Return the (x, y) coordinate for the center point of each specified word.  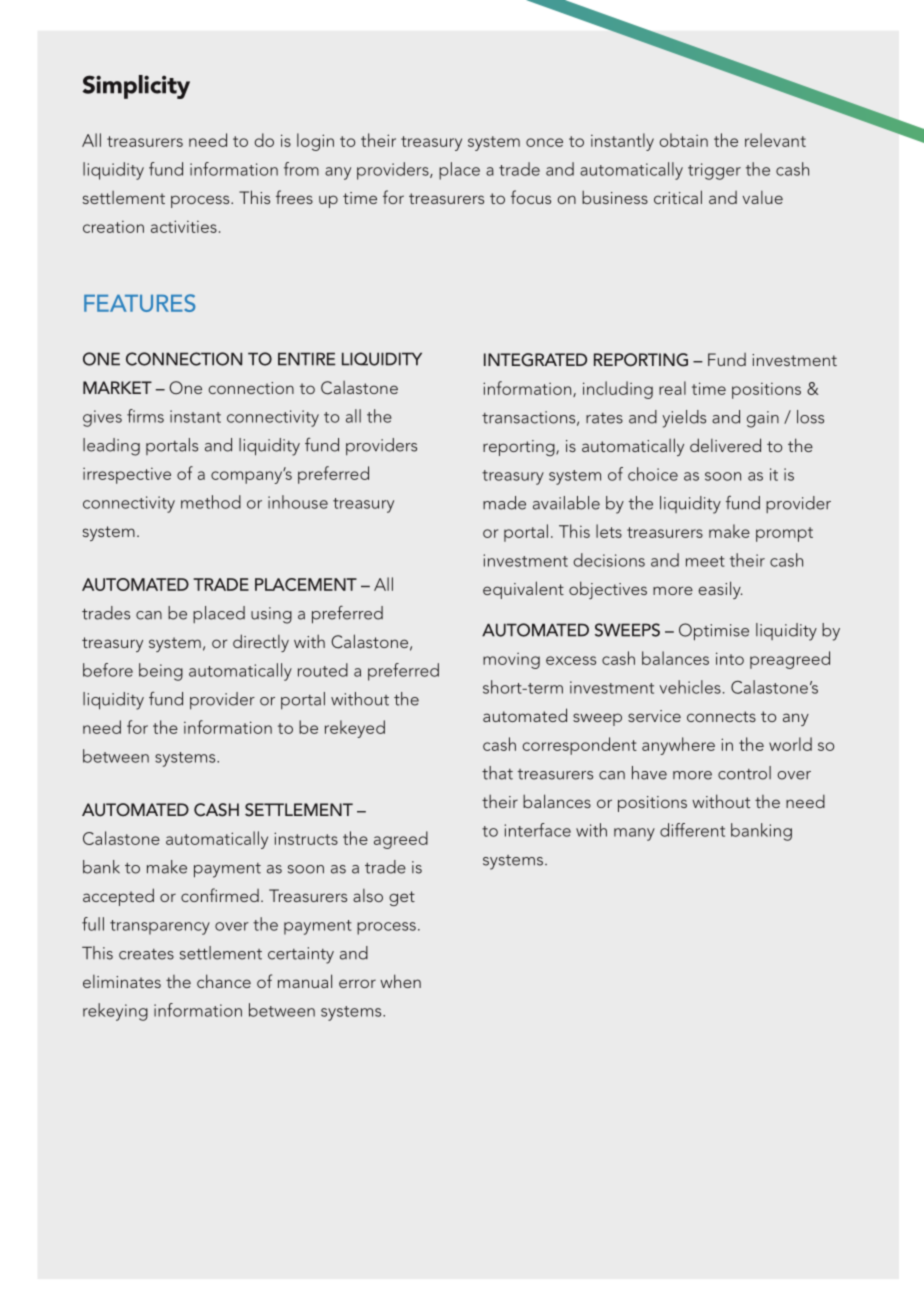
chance (224, 981)
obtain (683, 140)
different (692, 830)
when (400, 981)
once (544, 142)
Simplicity (136, 87)
